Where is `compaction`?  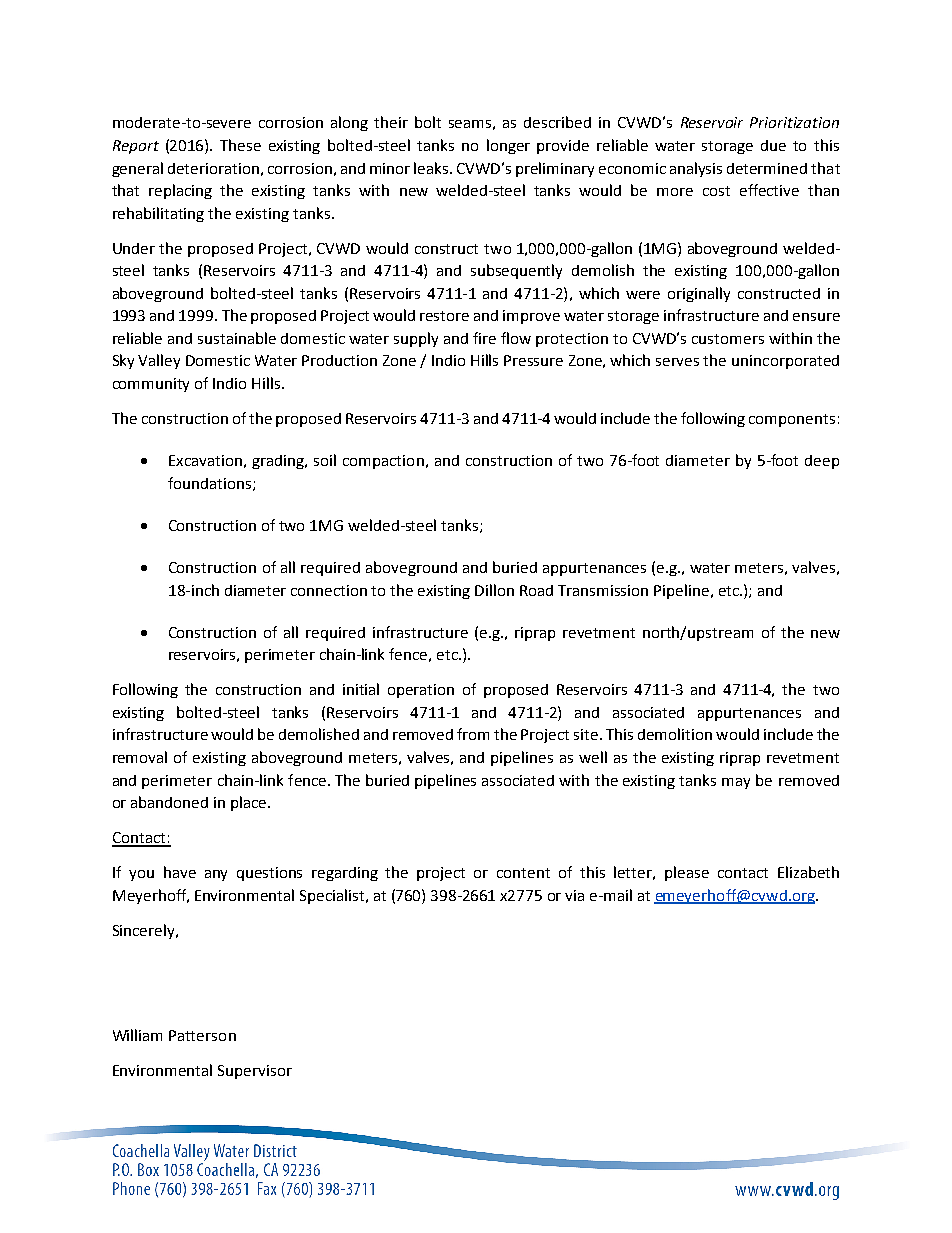 compaction is located at coordinates (383, 462).
